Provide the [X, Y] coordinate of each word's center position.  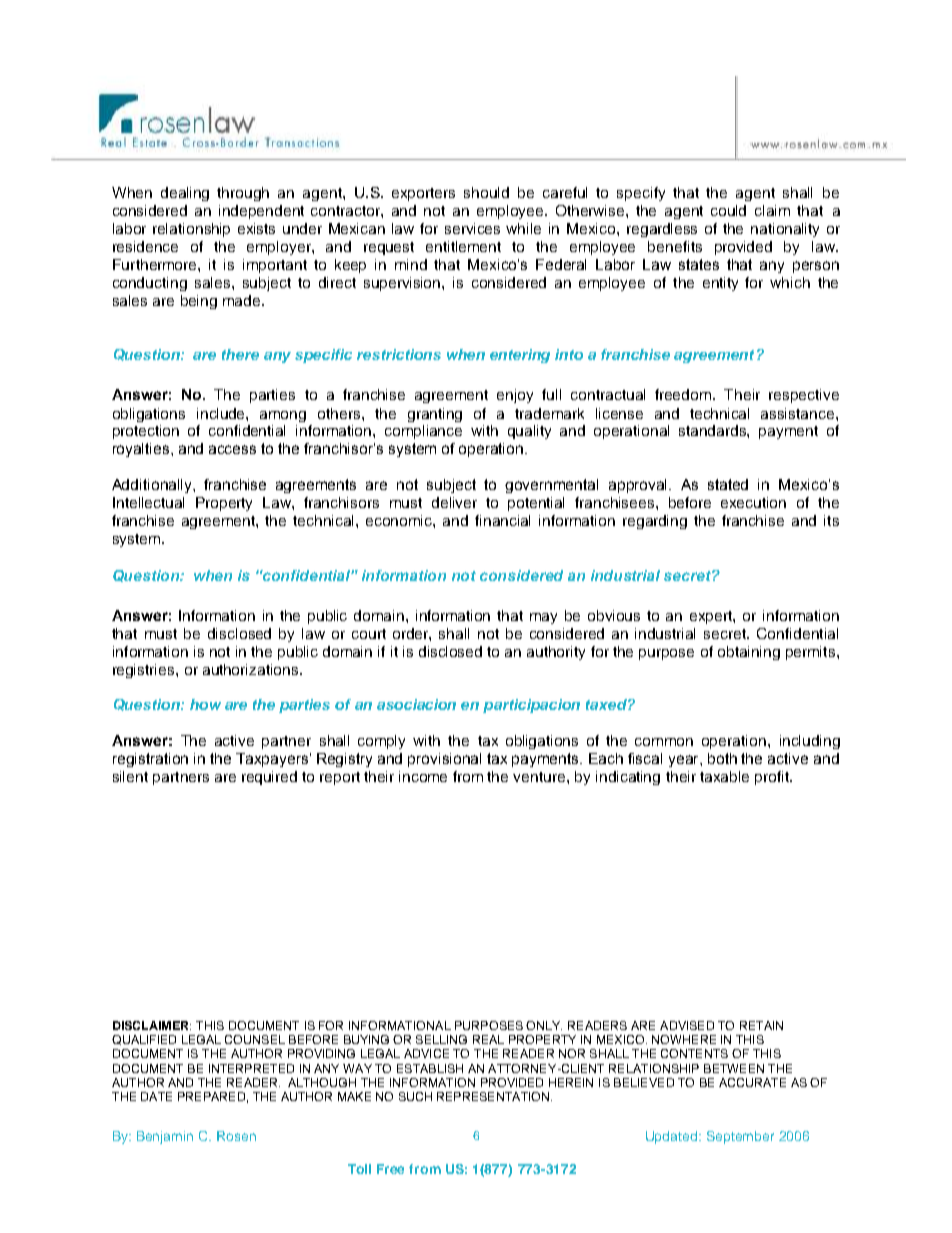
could [728, 210]
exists [256, 228]
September [740, 1137]
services [472, 228]
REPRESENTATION [493, 1096]
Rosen [236, 1136]
